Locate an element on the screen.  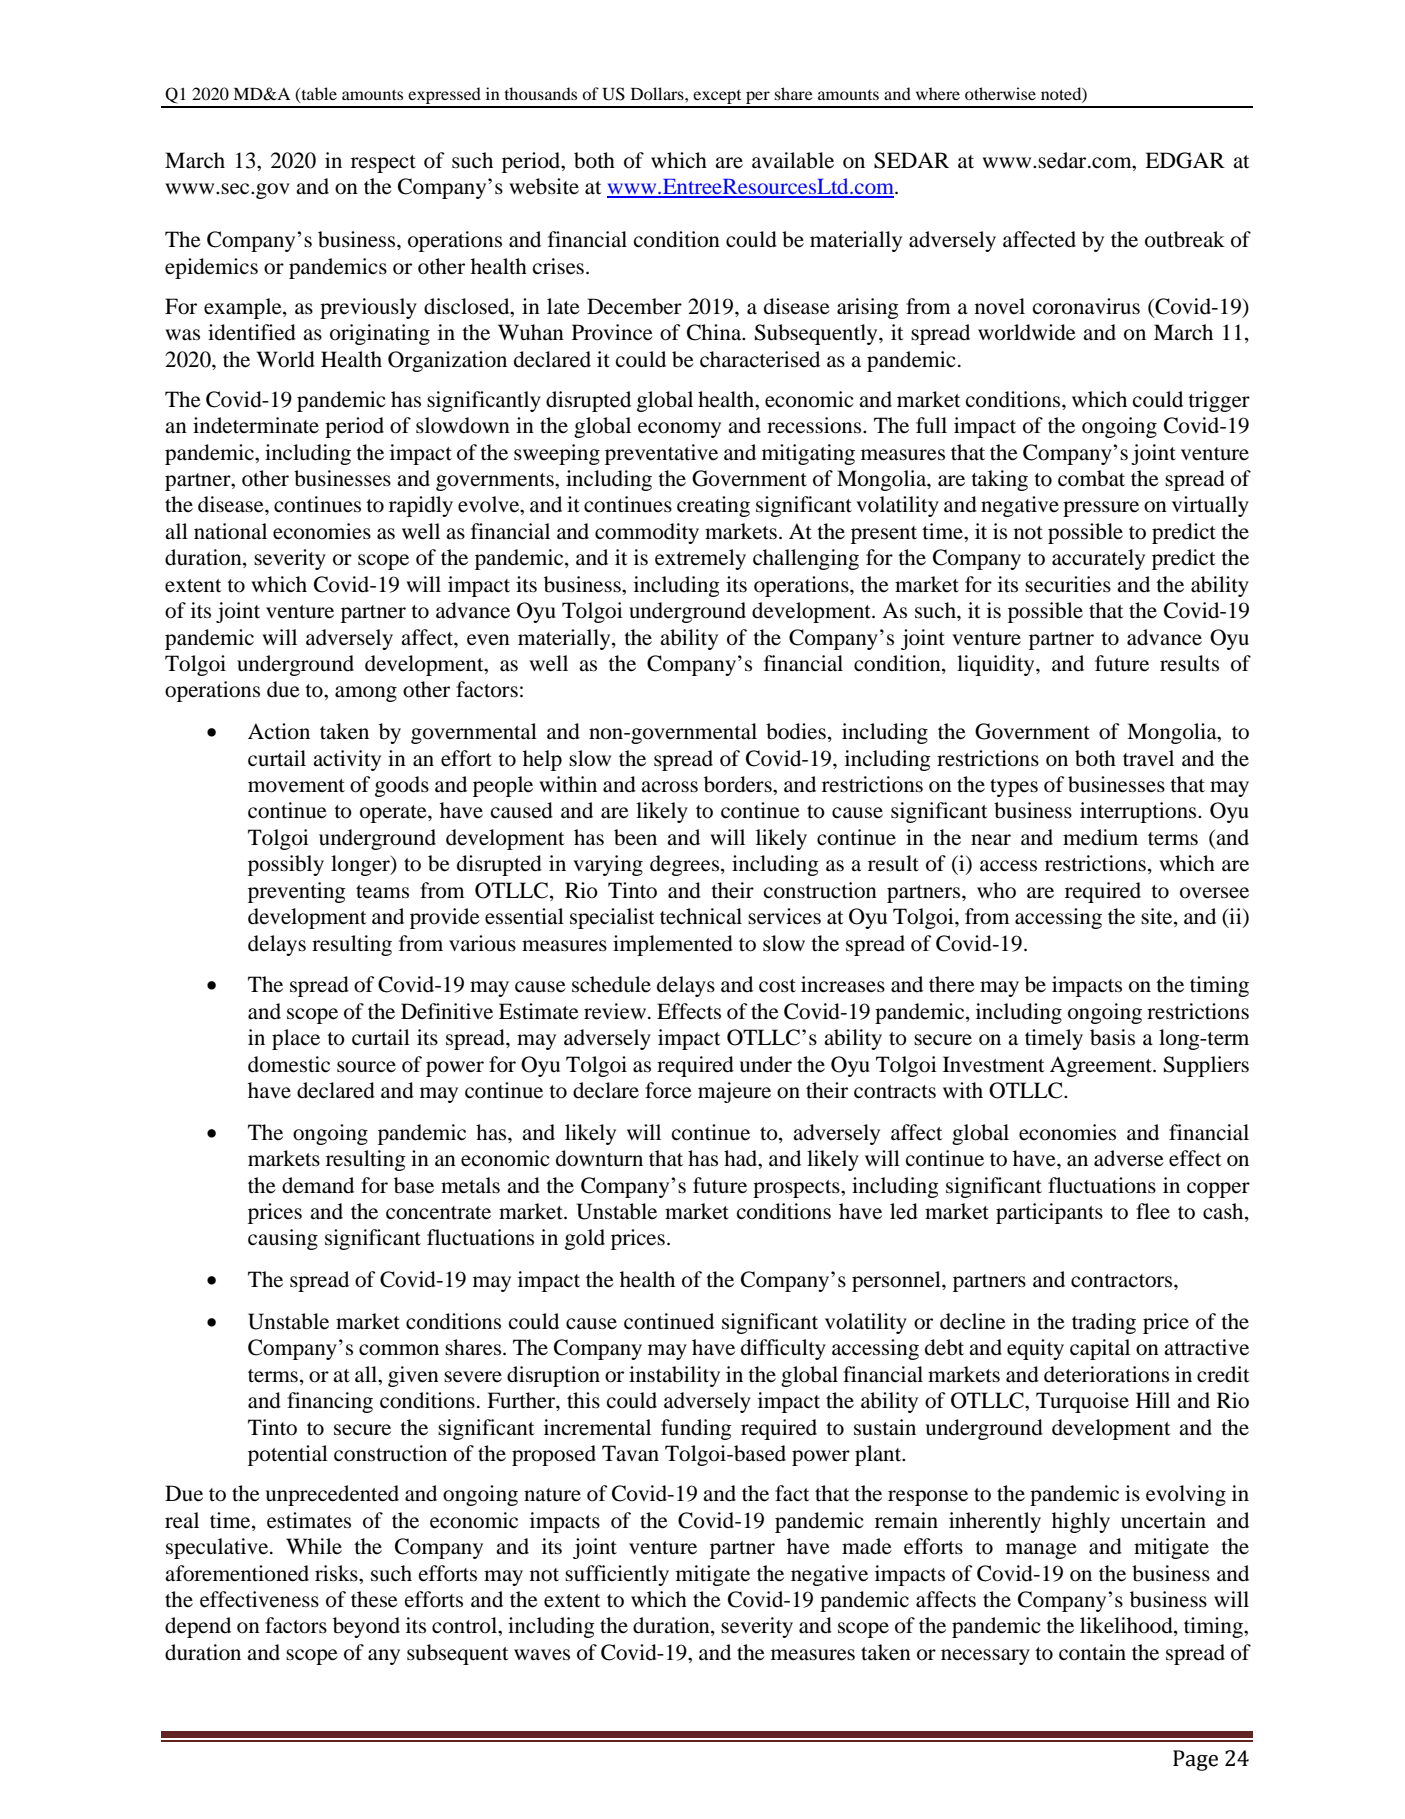
technical is located at coordinates (701, 916).
